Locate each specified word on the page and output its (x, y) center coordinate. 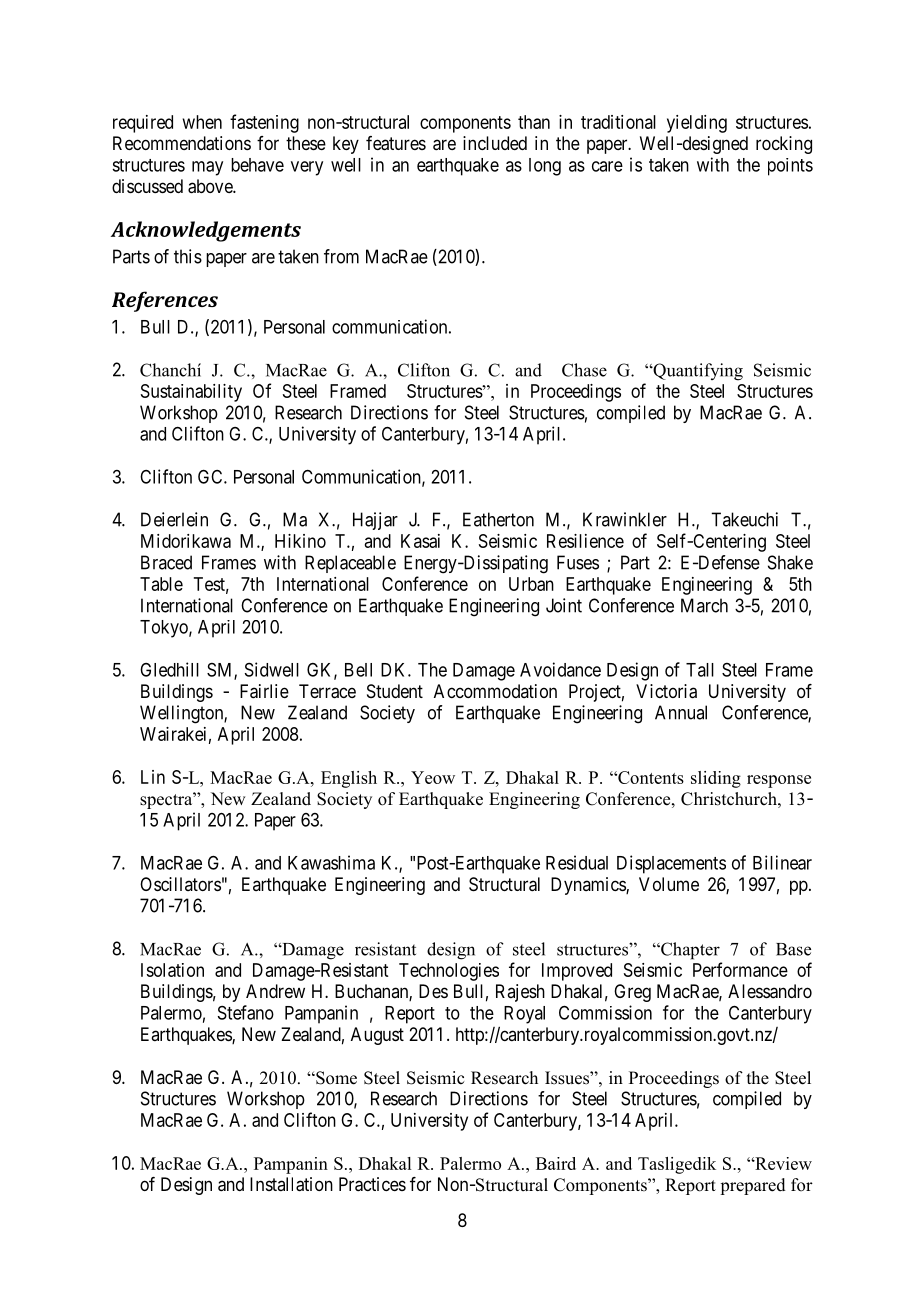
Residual (577, 862)
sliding (716, 779)
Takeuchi (744, 519)
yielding (697, 124)
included (495, 143)
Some (335, 1078)
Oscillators (180, 884)
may (207, 168)
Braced (166, 562)
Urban (531, 584)
